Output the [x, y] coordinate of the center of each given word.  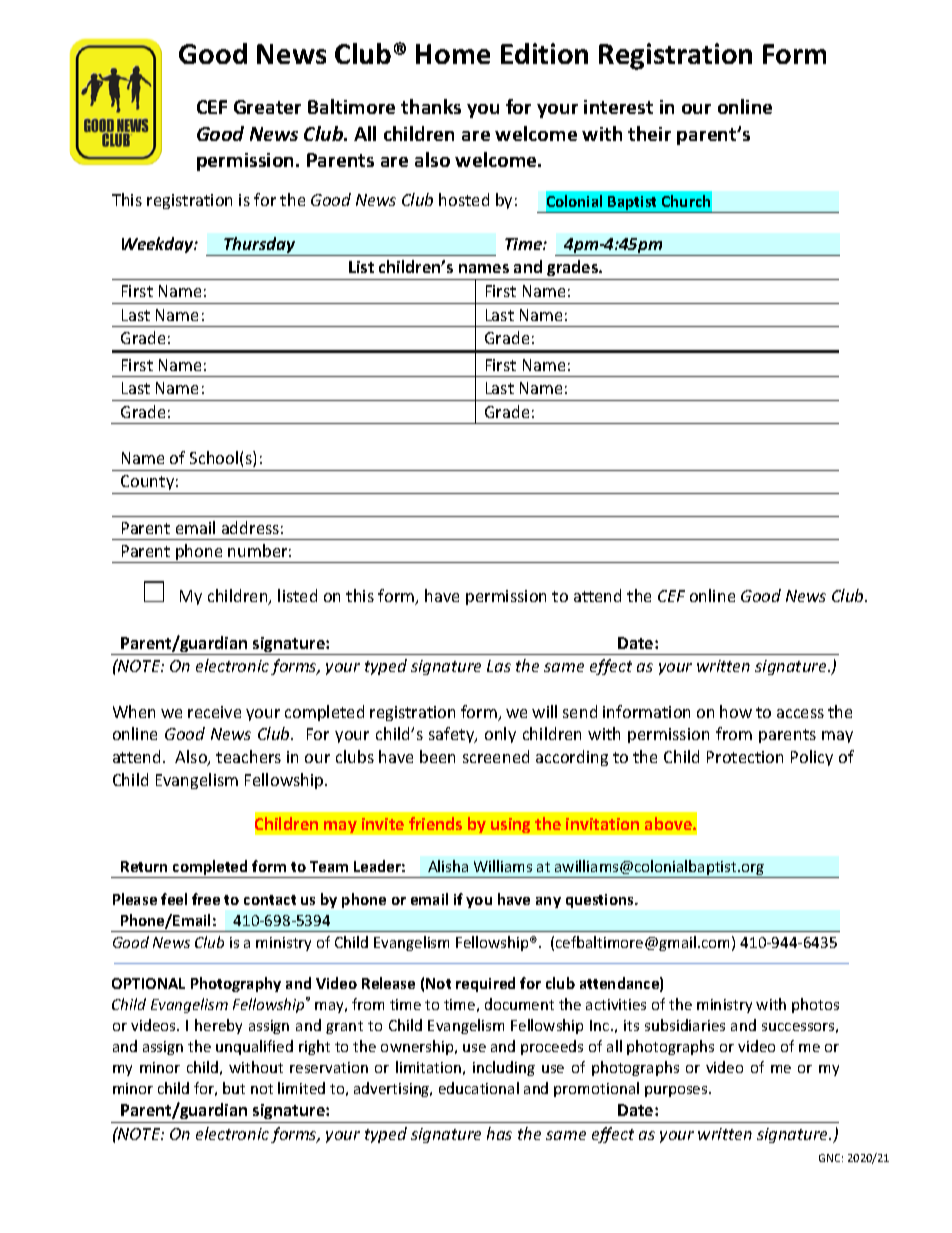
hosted [464, 199]
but [234, 1088]
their [649, 133]
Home [453, 54]
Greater [267, 107]
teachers [248, 756]
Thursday [260, 246]
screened [496, 756]
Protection [745, 757]
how [736, 711]
